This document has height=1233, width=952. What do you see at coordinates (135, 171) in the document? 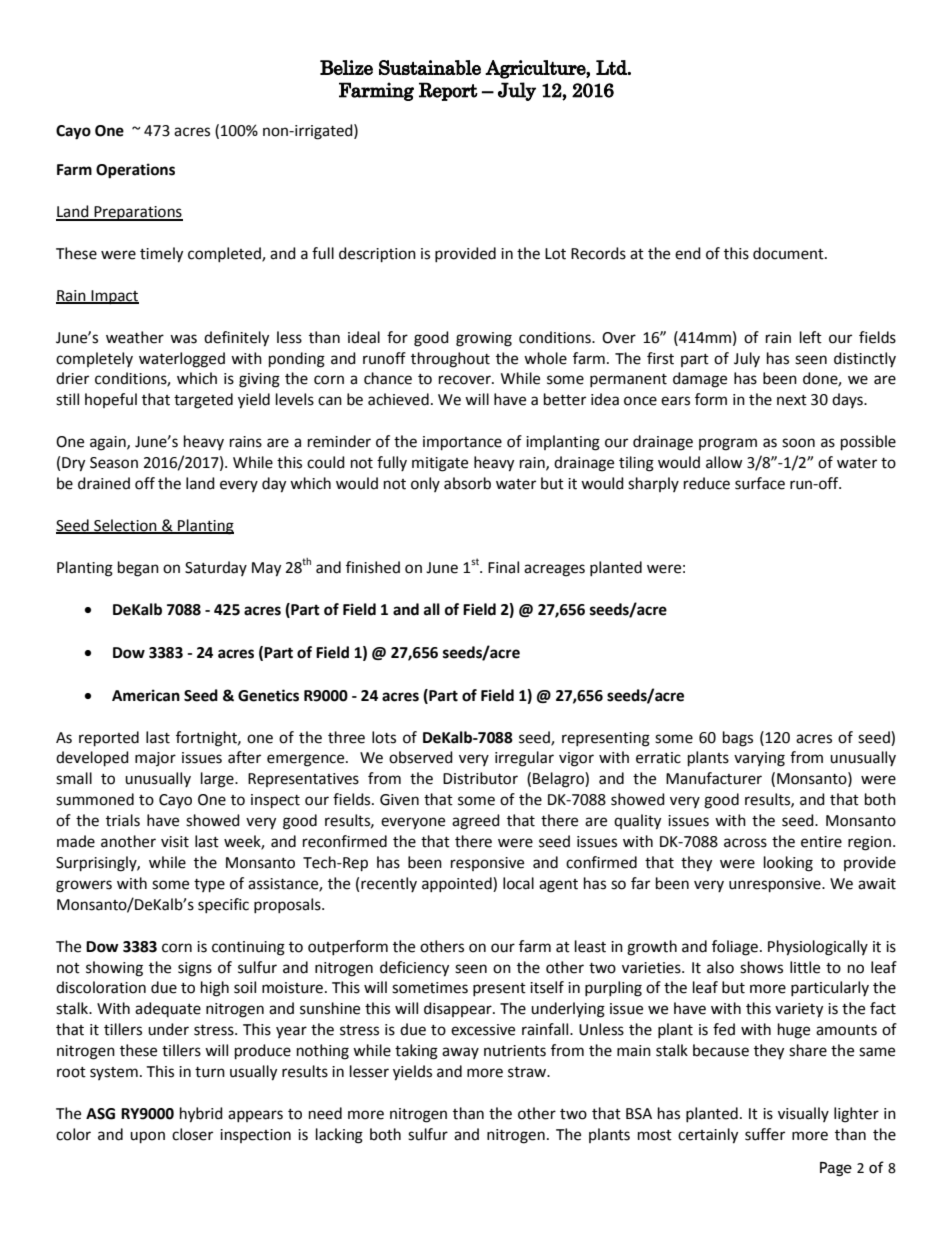
I see `Operations` at bounding box center [135, 171].
